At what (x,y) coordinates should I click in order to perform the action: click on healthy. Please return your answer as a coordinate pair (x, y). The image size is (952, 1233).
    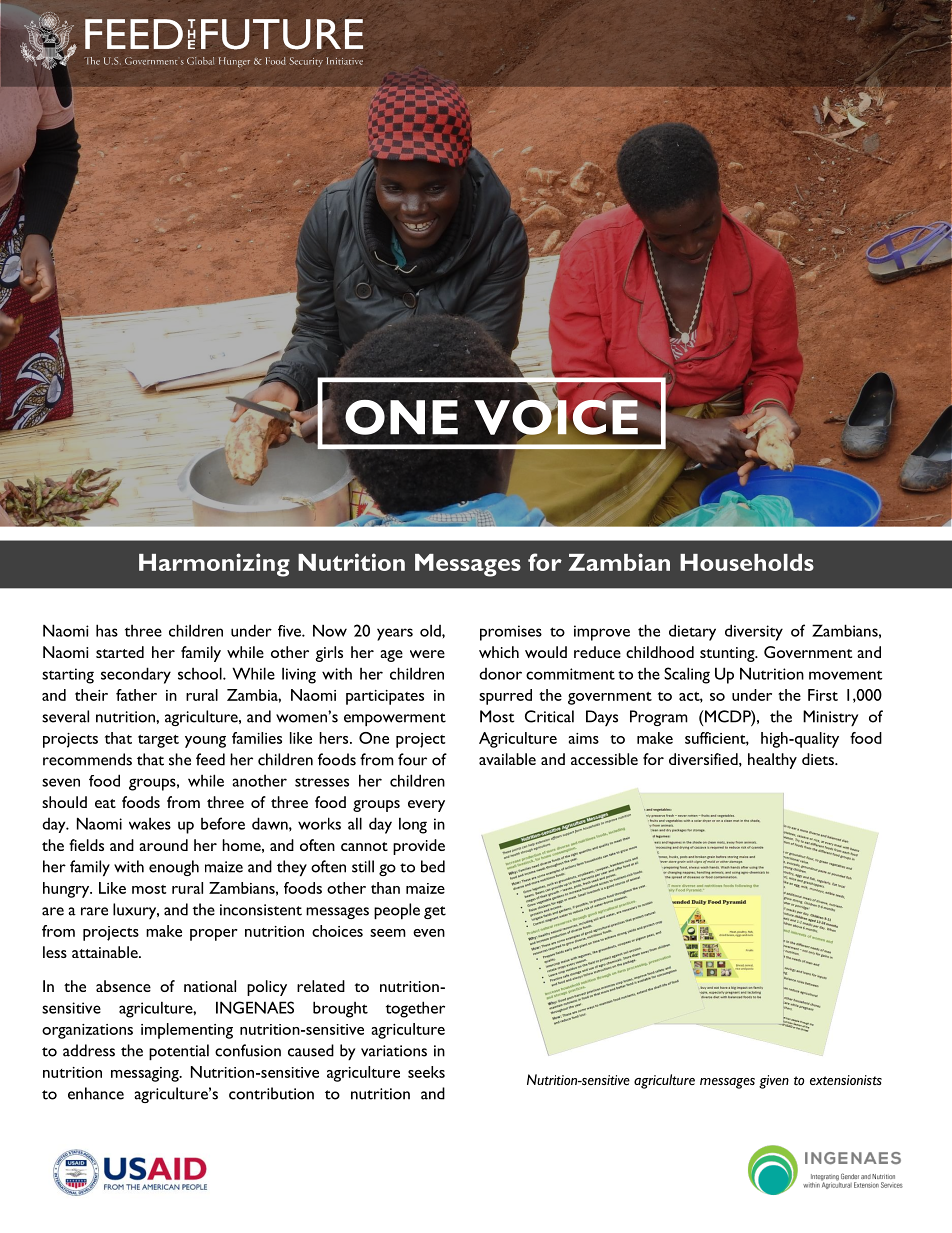
    Looking at the image, I should click on (772, 761).
